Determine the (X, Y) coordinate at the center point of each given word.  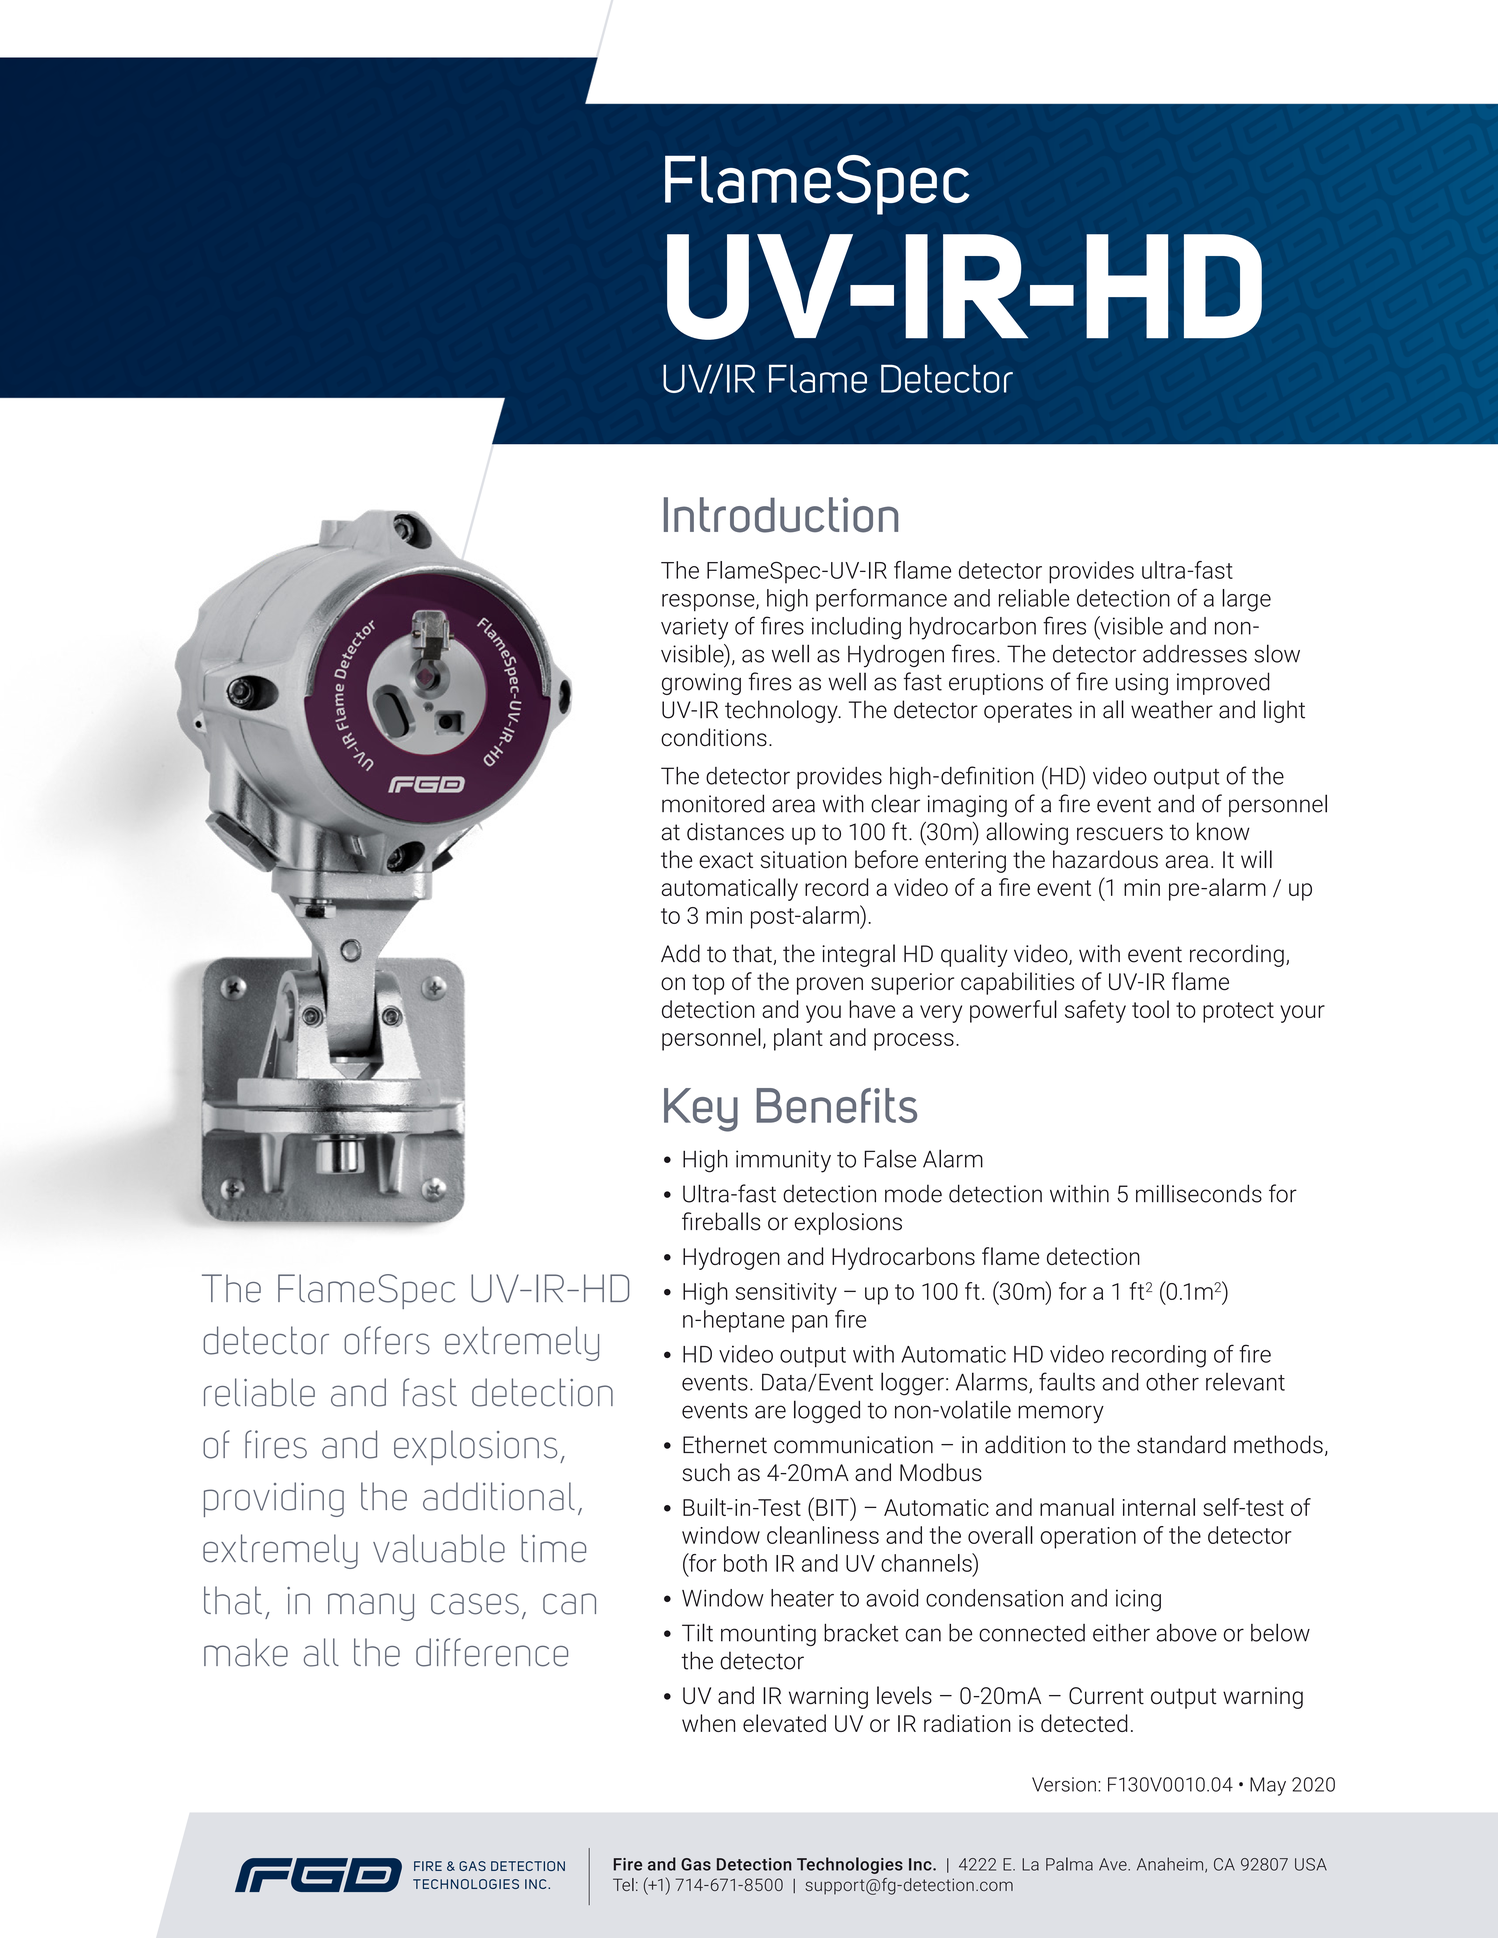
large (1246, 600)
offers (387, 1340)
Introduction (781, 515)
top (708, 984)
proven (830, 986)
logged (827, 1411)
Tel (623, 1884)
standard (1181, 1444)
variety (694, 628)
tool (1150, 1009)
